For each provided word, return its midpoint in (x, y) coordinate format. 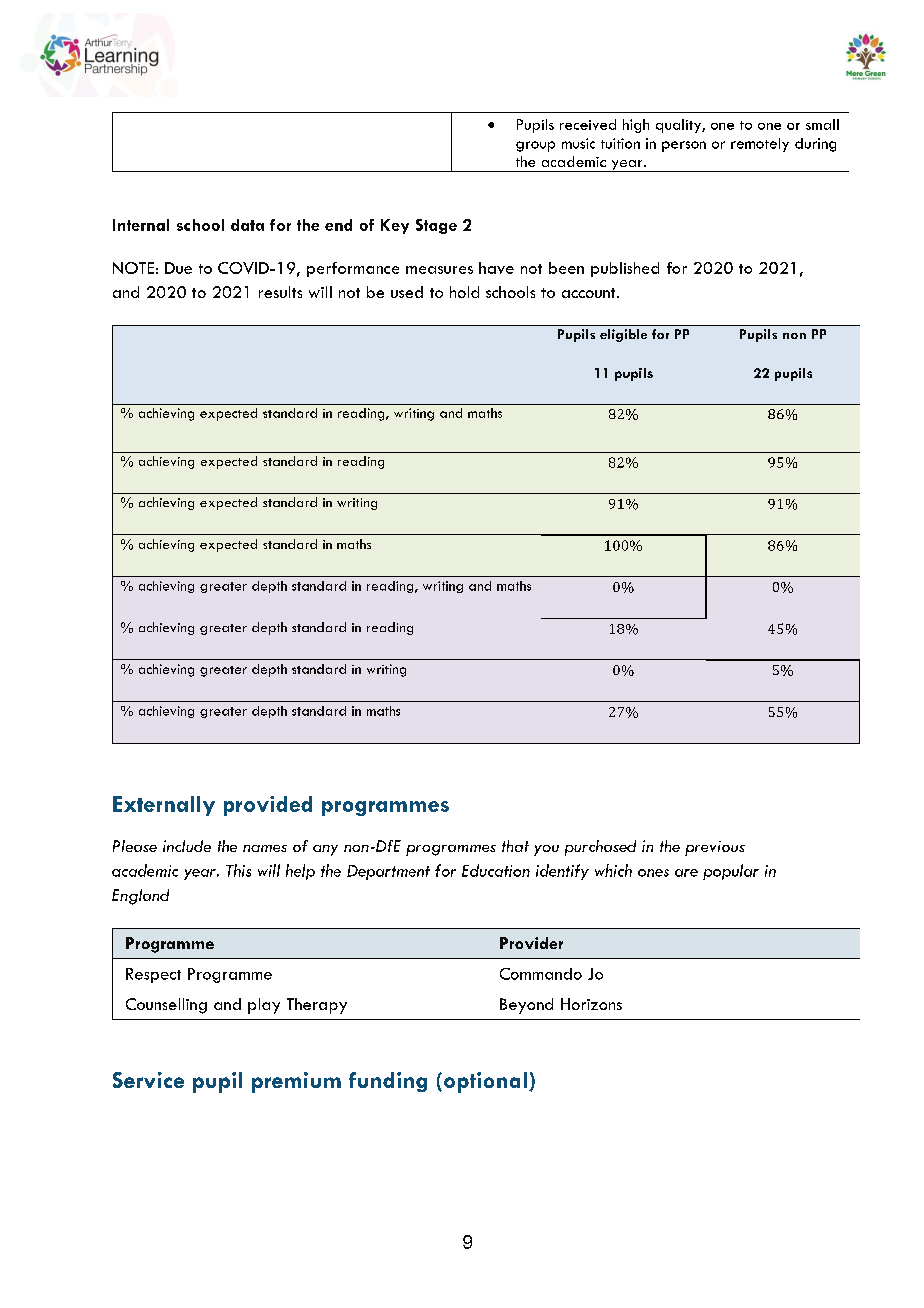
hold (464, 292)
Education (496, 870)
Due (178, 268)
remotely (760, 145)
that (515, 846)
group (535, 146)
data (247, 225)
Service (148, 1080)
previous (715, 848)
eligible (623, 335)
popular (731, 872)
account (590, 293)
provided (268, 806)
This (238, 870)
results (280, 292)
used (407, 292)
